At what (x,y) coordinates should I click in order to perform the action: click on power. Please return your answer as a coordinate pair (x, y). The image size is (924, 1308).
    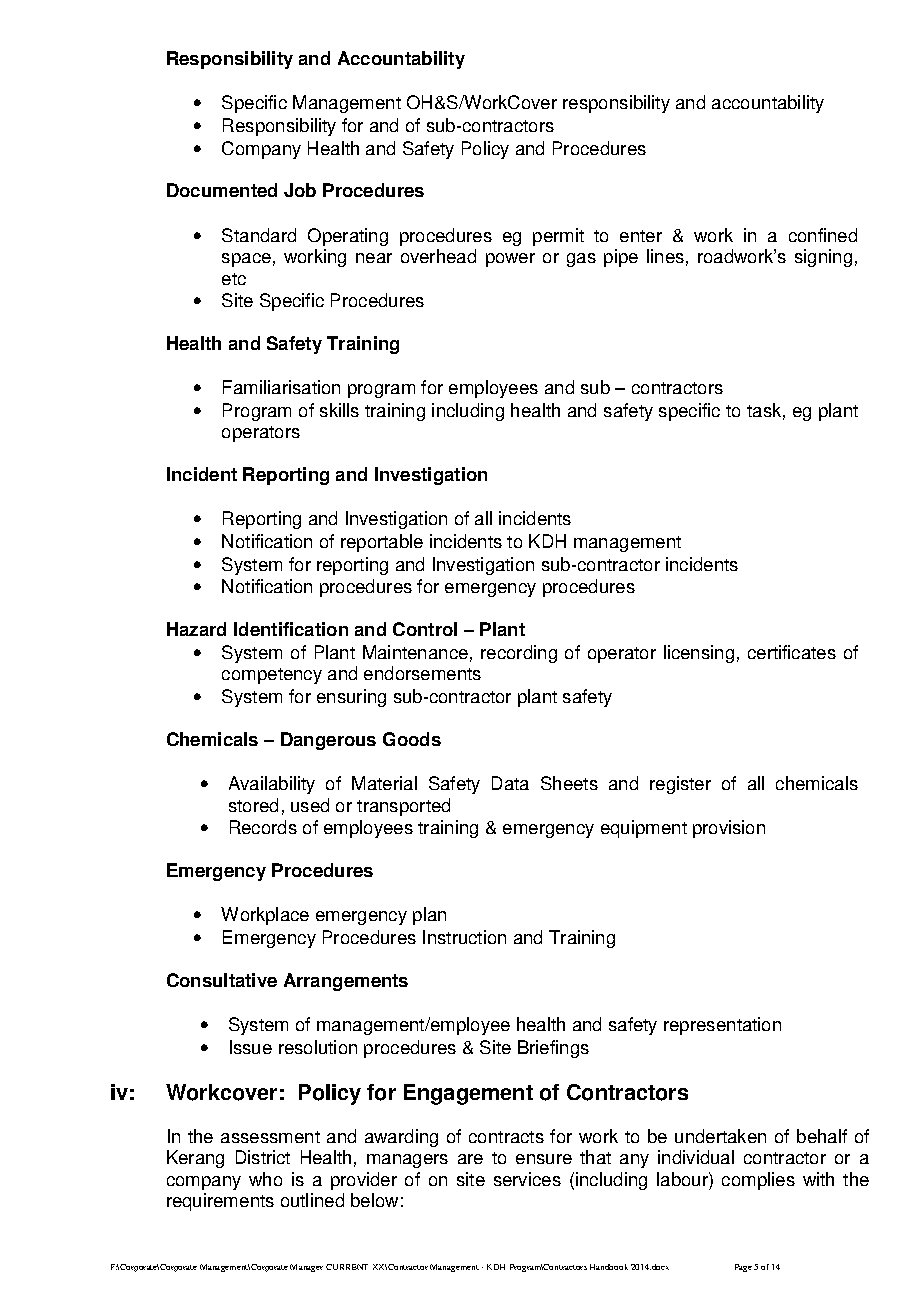
    Looking at the image, I should click on (510, 260).
